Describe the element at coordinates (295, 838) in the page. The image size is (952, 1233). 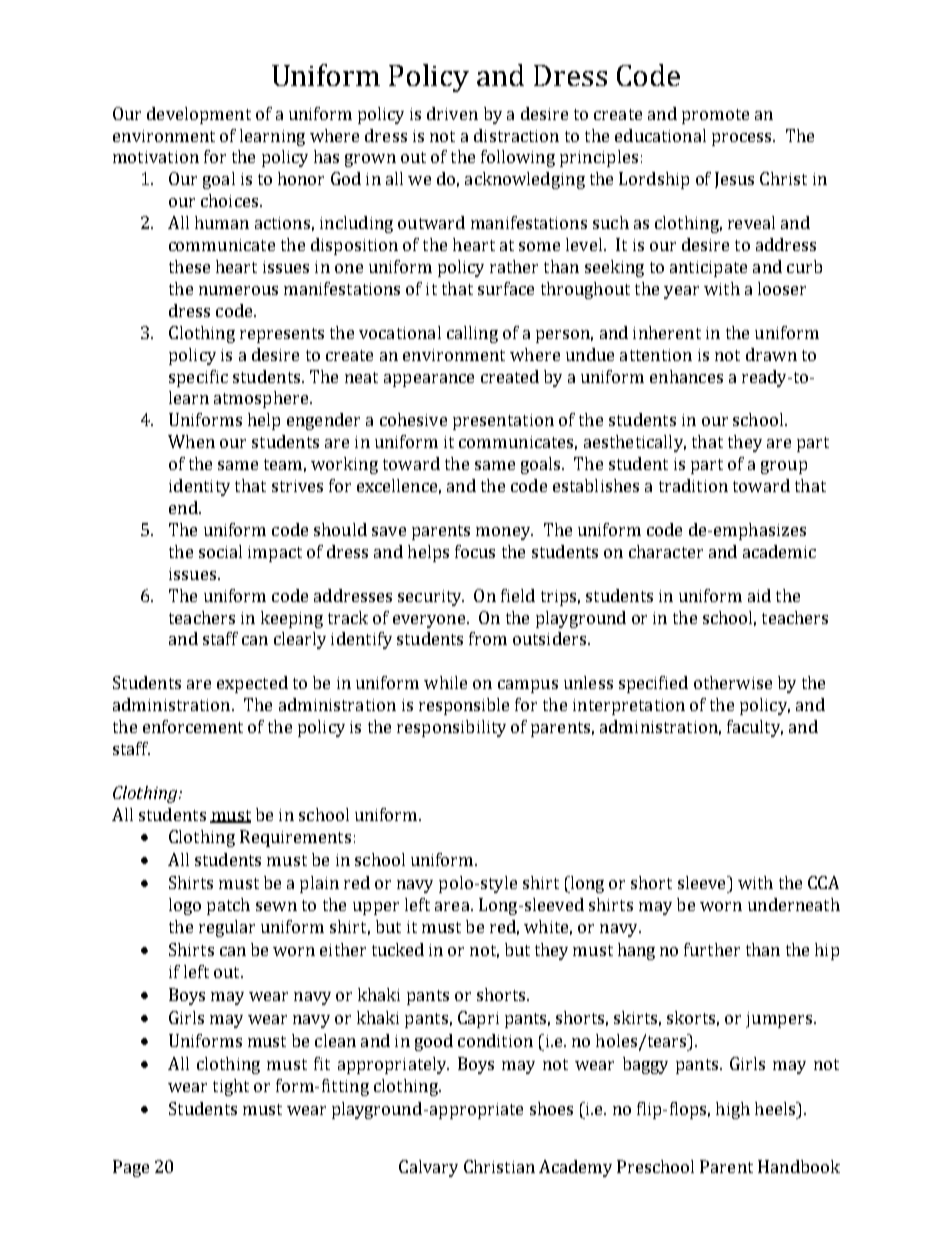
I see `Requirements` at that location.
